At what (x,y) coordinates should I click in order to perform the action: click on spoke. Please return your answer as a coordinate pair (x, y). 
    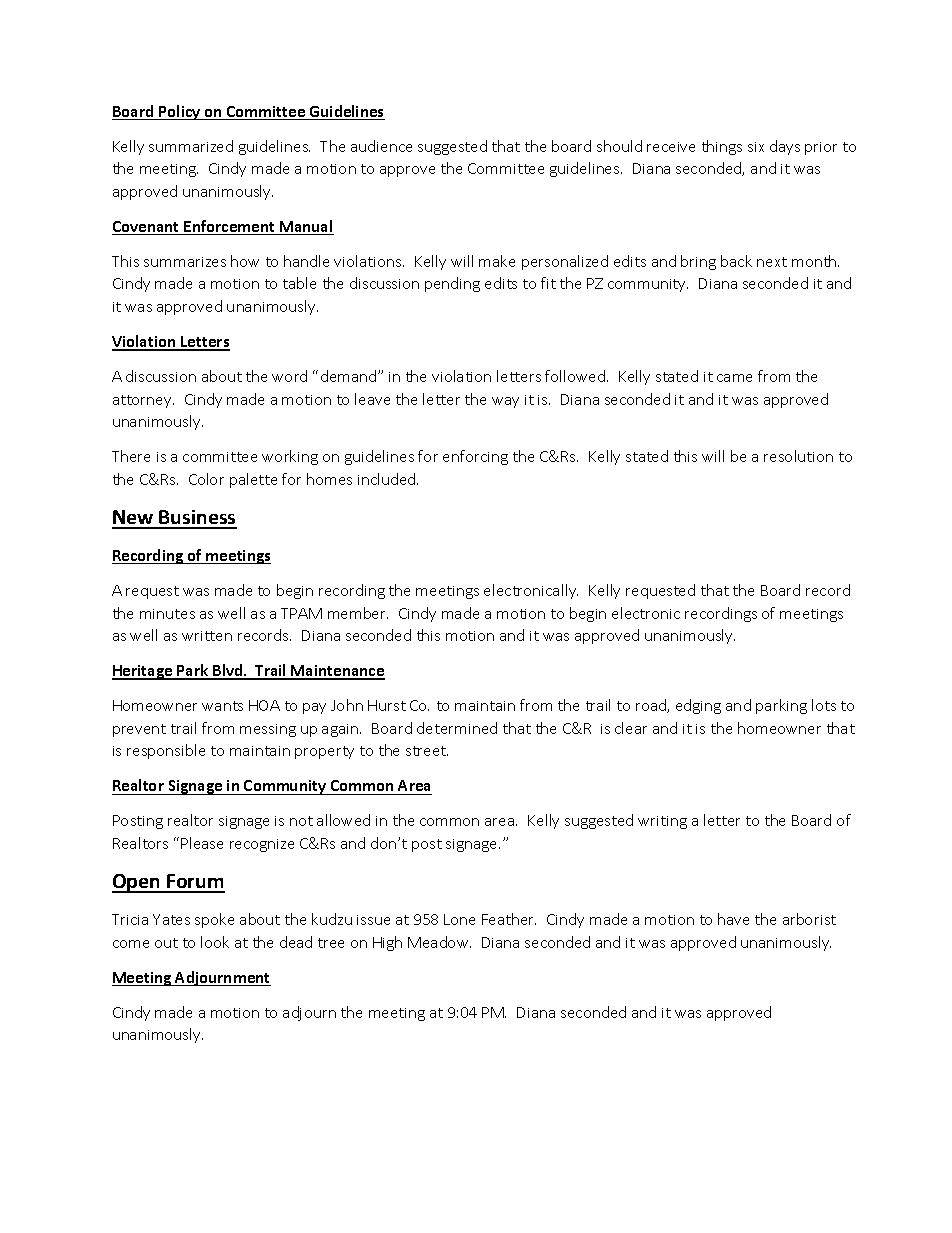
    Looking at the image, I should click on (214, 920).
